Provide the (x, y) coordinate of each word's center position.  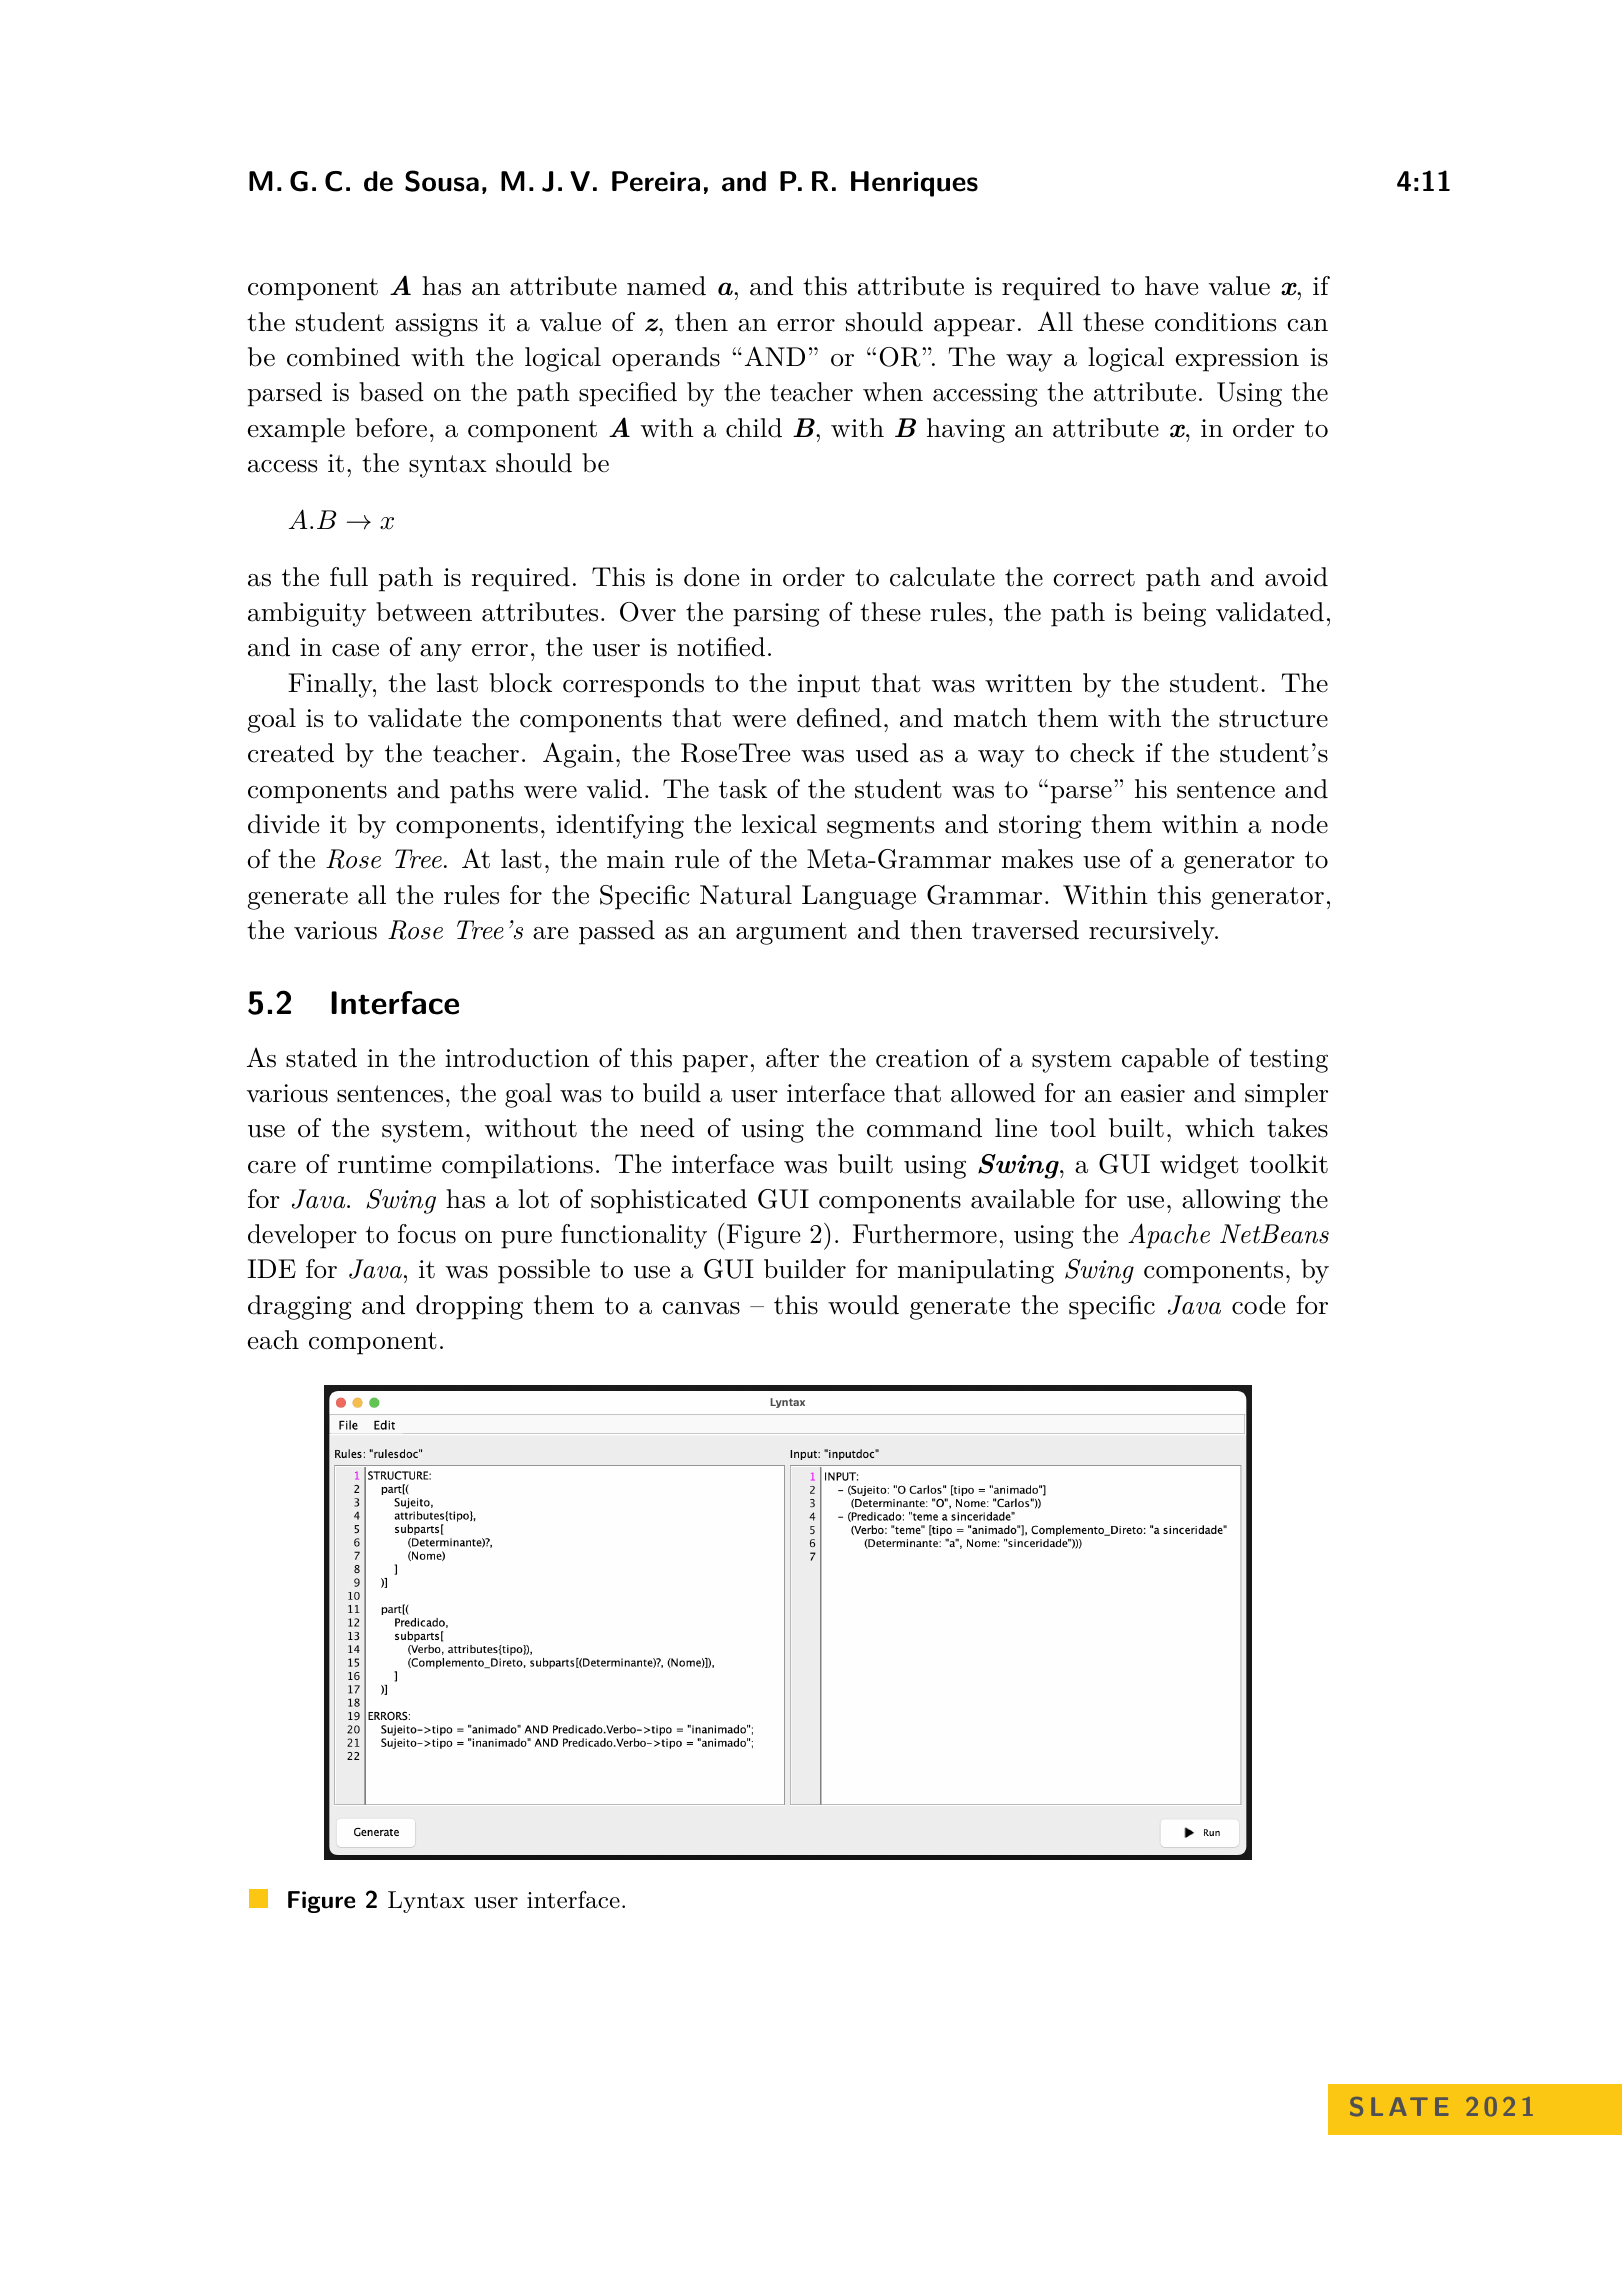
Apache (1169, 1236)
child (754, 428)
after (792, 1058)
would (863, 1305)
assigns (436, 325)
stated (321, 1058)
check (1102, 753)
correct (1094, 578)
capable (1165, 1060)
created (291, 753)
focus (427, 1234)
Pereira (656, 181)
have (1171, 286)
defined (839, 718)
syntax (448, 466)
